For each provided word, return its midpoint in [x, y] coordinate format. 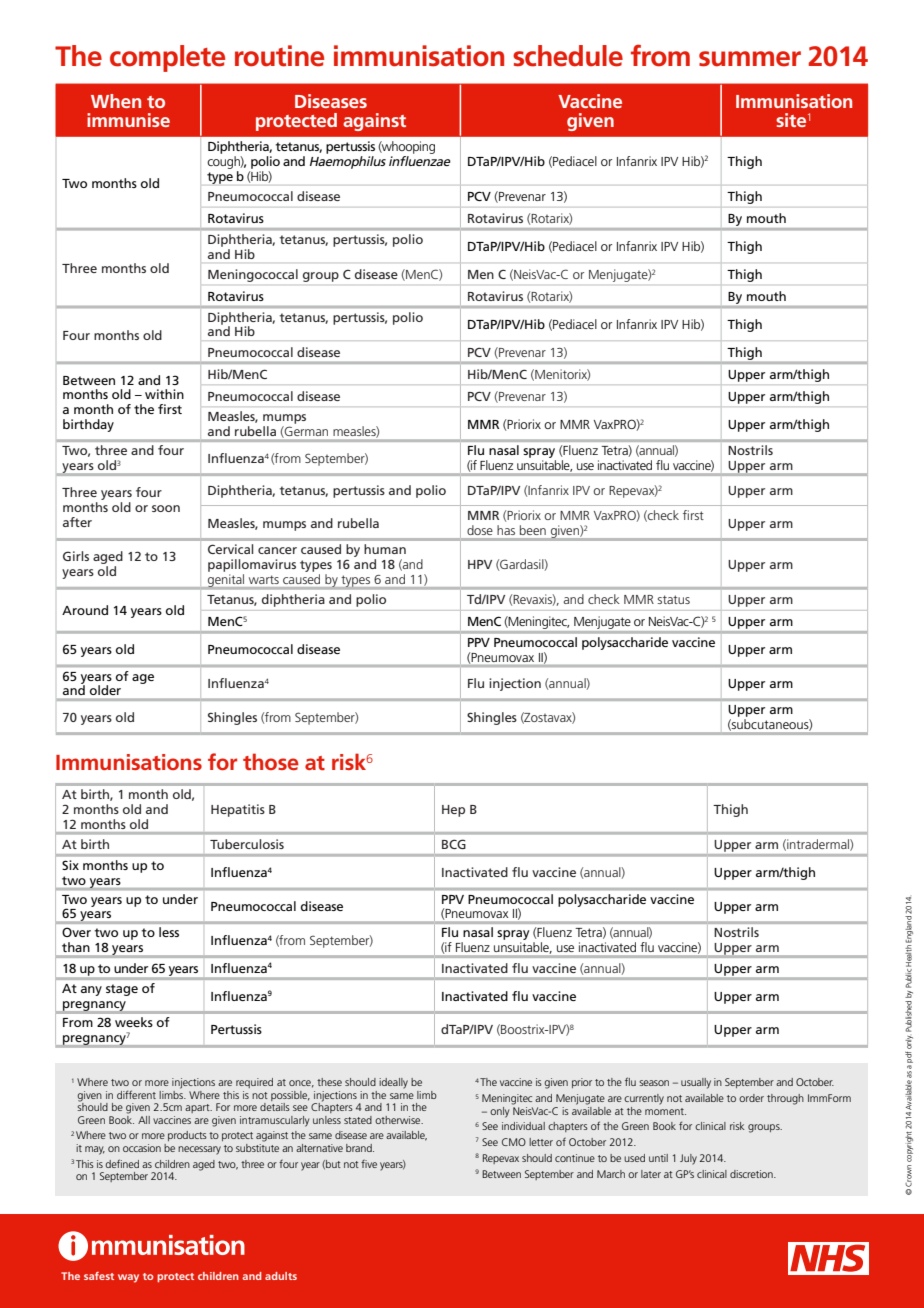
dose [479, 530]
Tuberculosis [247, 844]
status [673, 599]
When [116, 101]
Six [70, 865]
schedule [568, 56]
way [128, 1278]
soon [166, 508]
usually [696, 1083]
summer [750, 59]
